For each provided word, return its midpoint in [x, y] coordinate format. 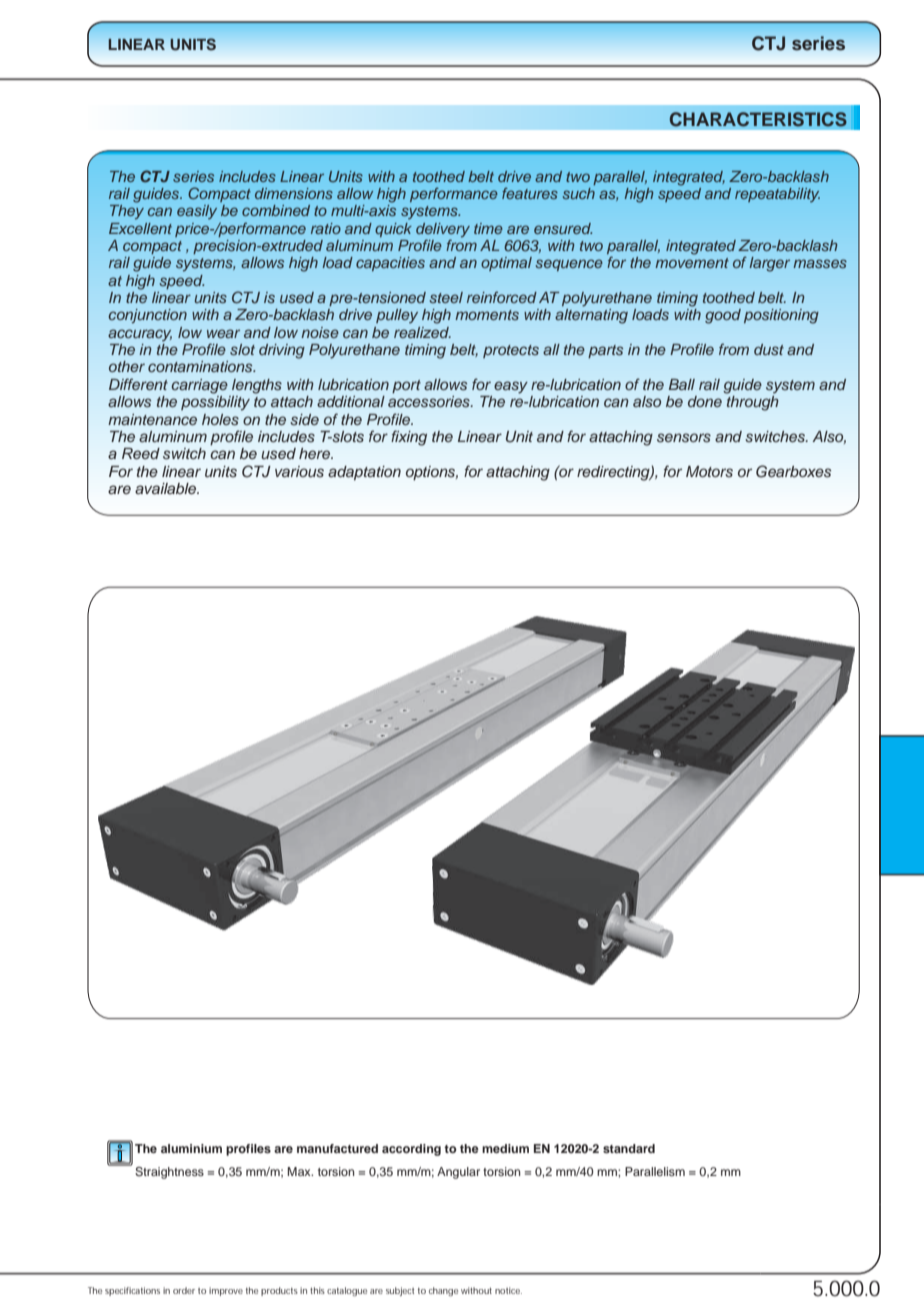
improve [226, 1291]
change [443, 1291]
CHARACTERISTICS [758, 119]
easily [197, 212]
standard [629, 1148]
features [530, 193]
